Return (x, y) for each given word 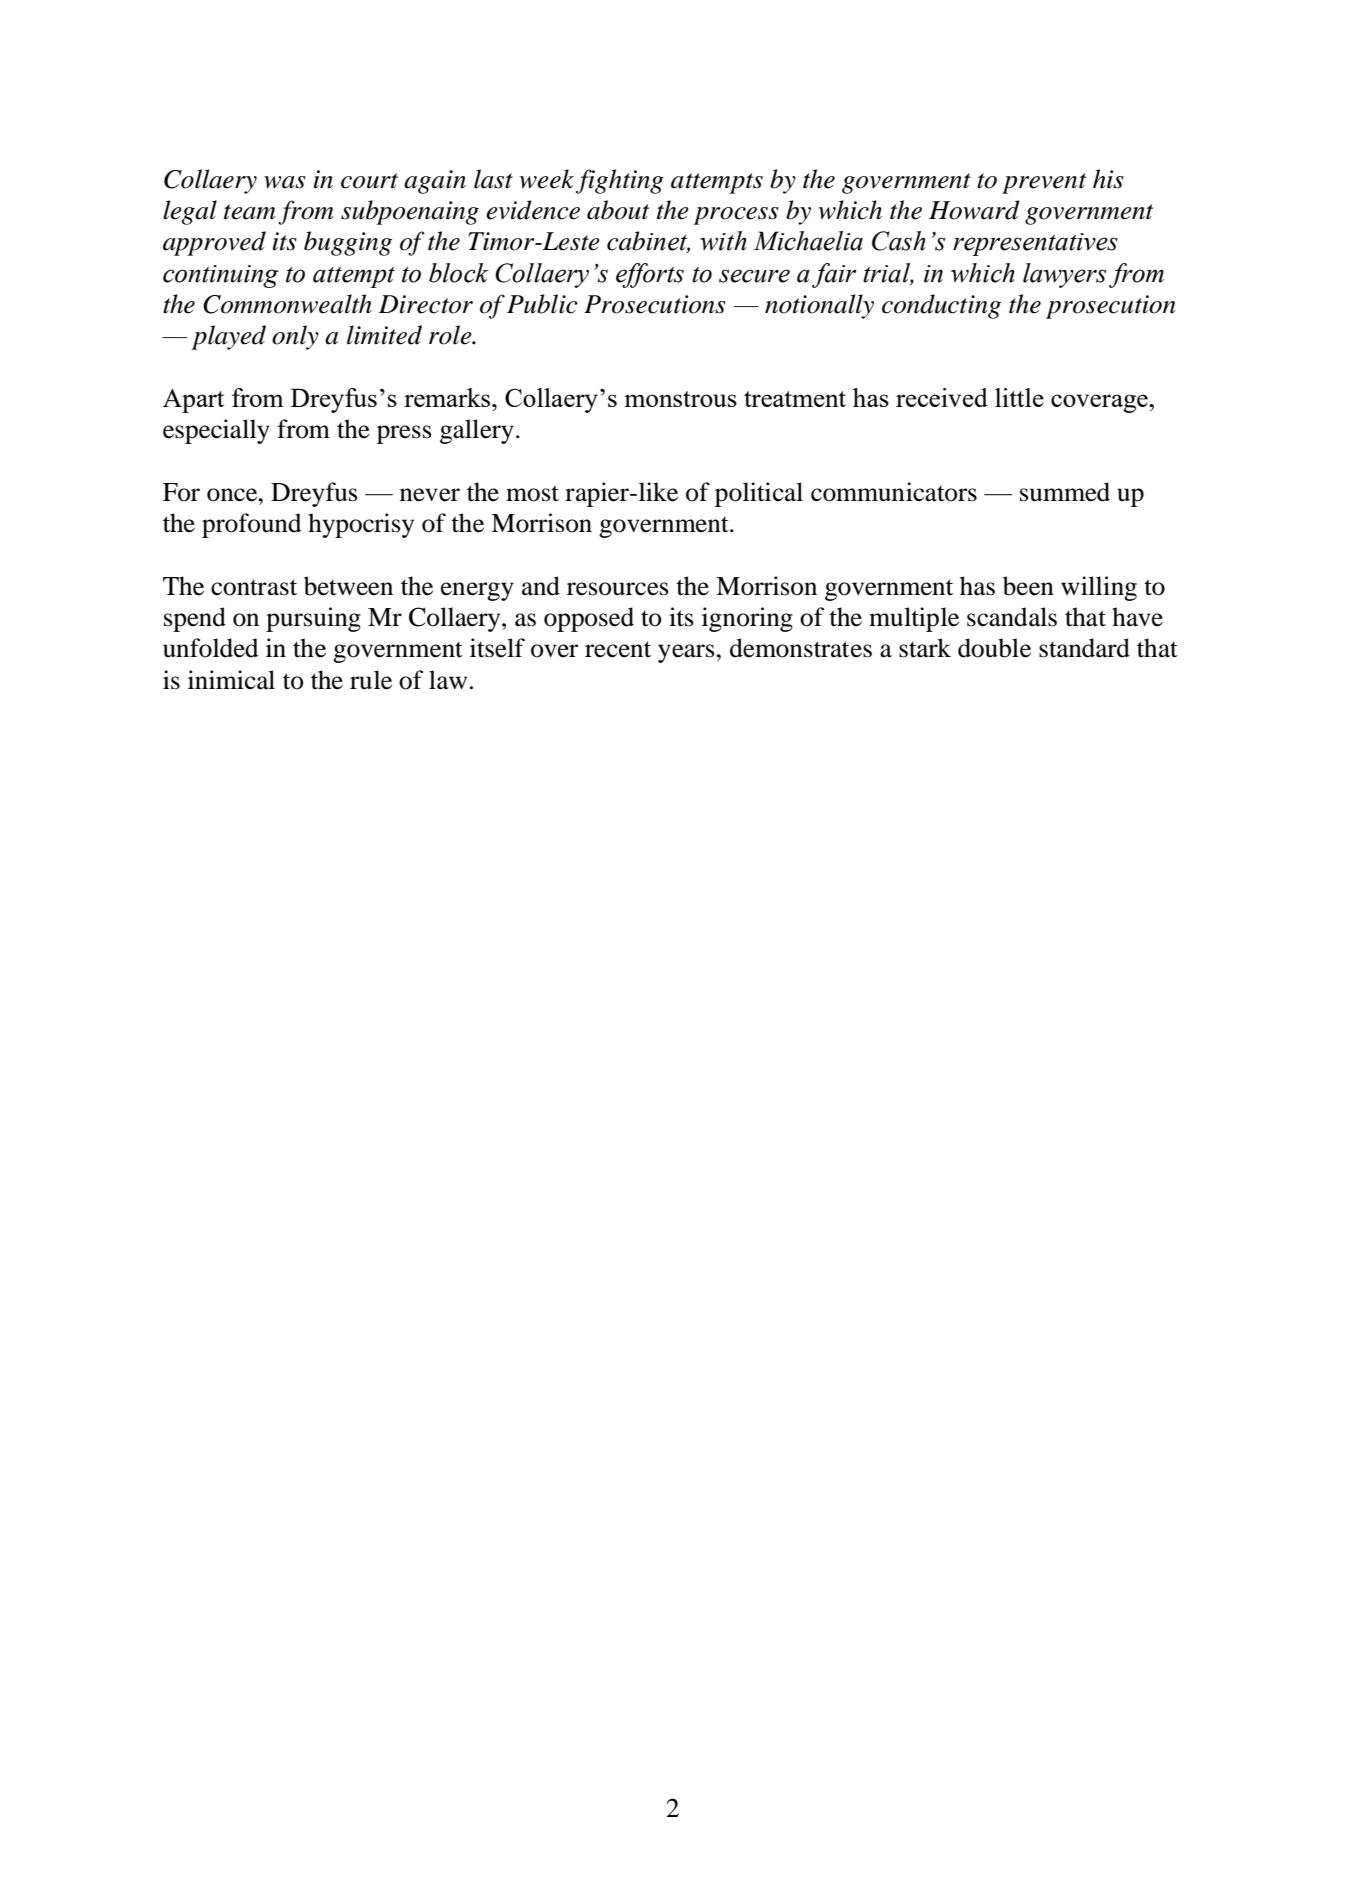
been (1028, 586)
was (285, 182)
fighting (620, 181)
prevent (1044, 183)
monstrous (680, 399)
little (1019, 397)
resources (618, 589)
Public (542, 304)
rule (371, 680)
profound (252, 525)
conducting (941, 306)
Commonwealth (287, 304)
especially (216, 431)
